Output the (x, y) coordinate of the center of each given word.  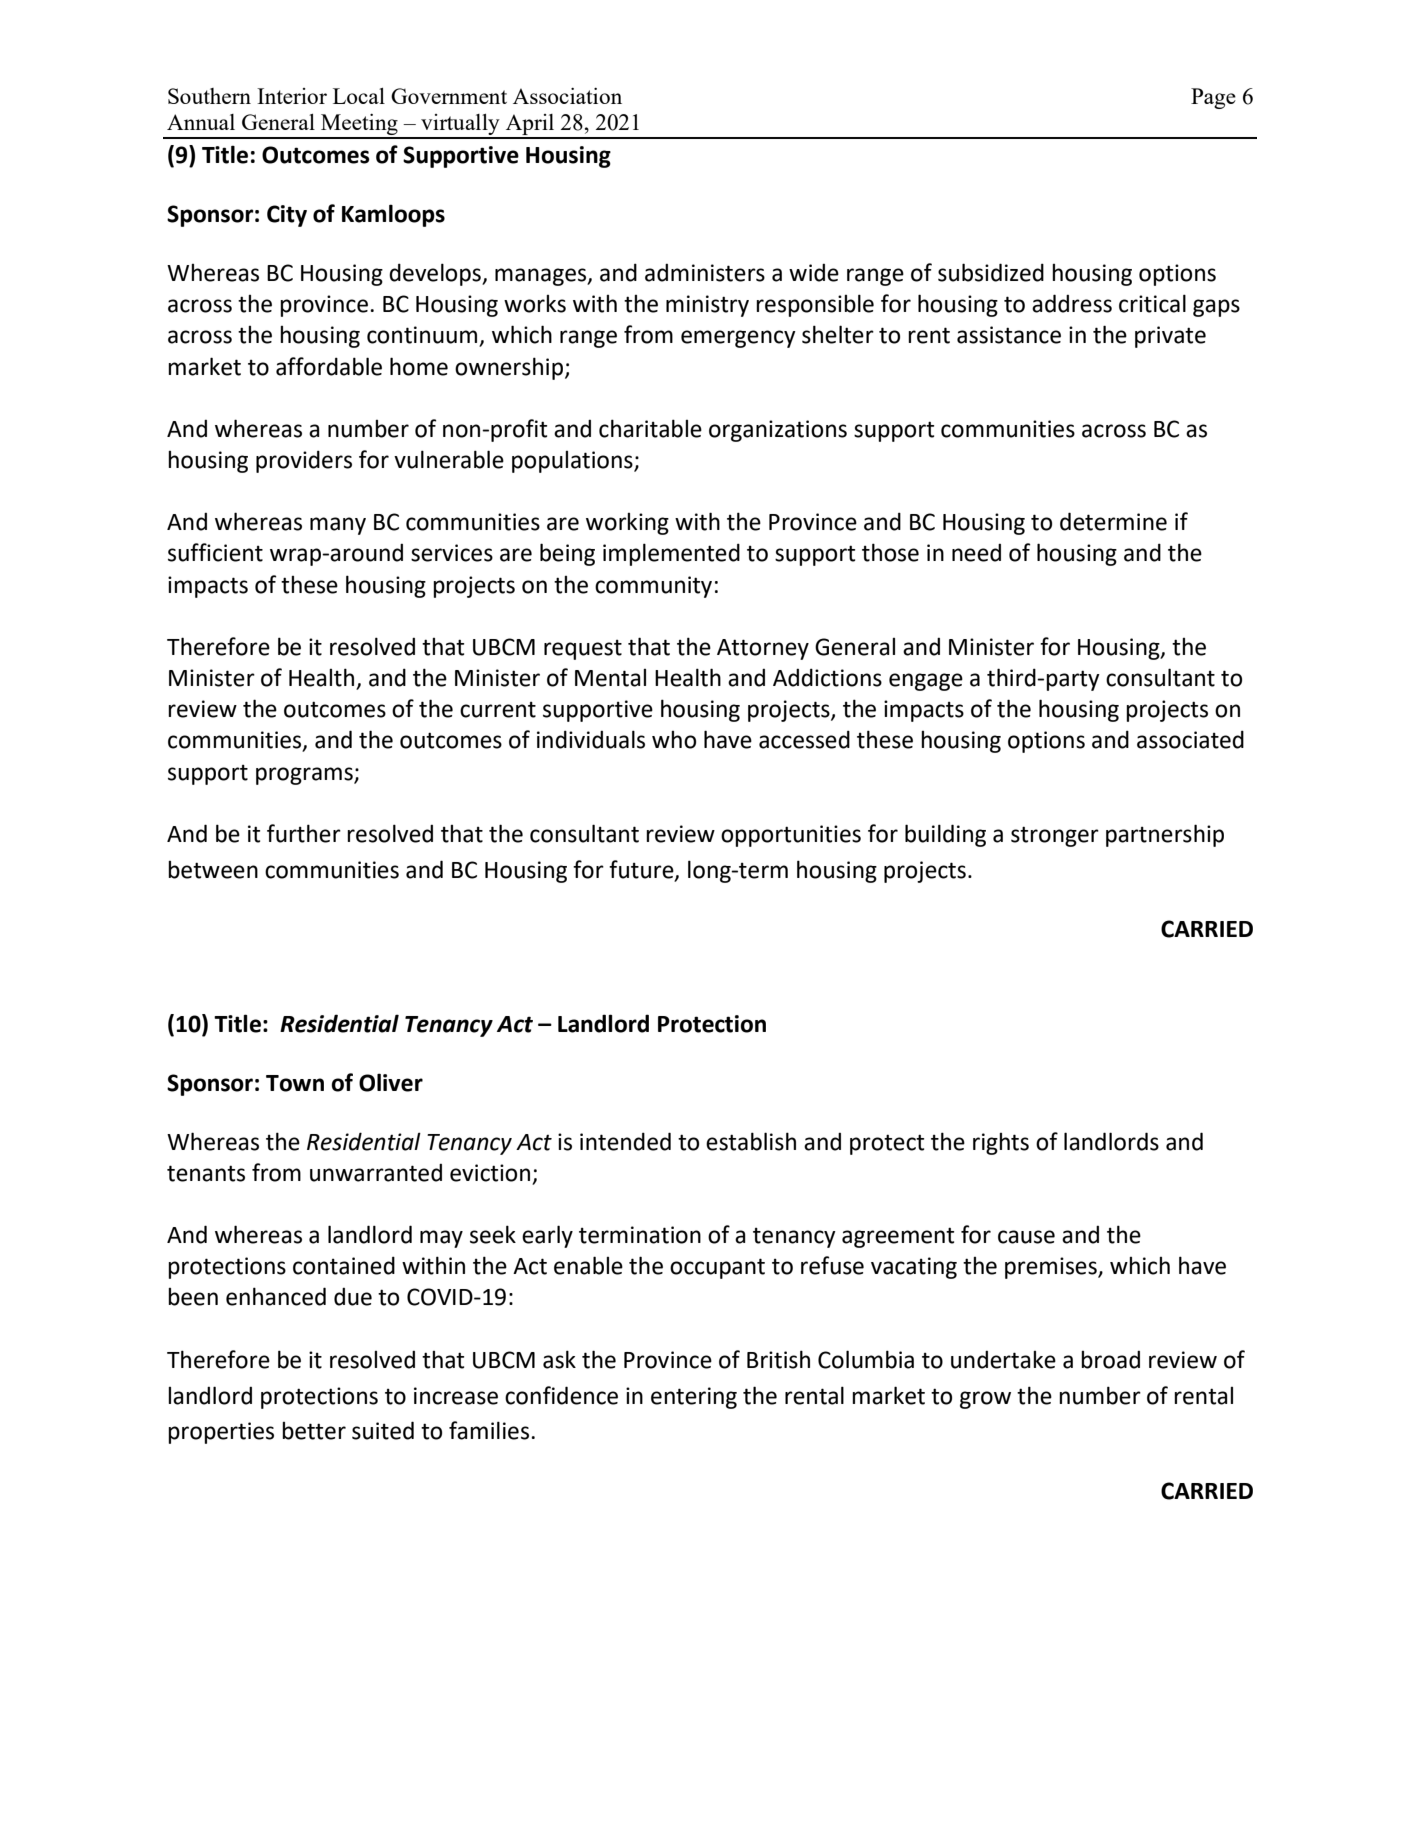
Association (567, 96)
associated (1190, 739)
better (314, 1431)
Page (1213, 98)
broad (1110, 1360)
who (674, 740)
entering (694, 1398)
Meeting (359, 126)
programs (305, 776)
